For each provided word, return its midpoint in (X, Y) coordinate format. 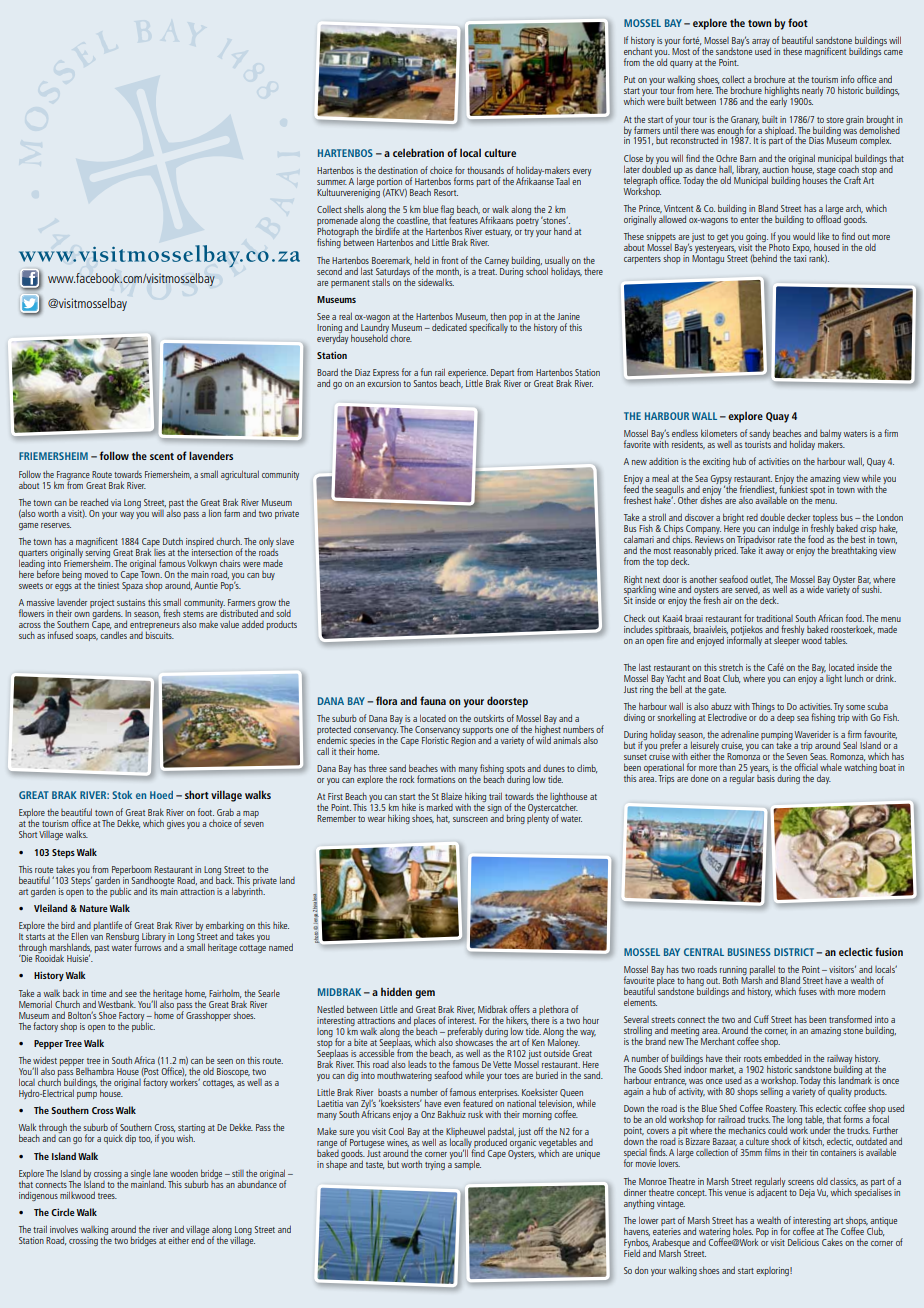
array (761, 44)
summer (332, 182)
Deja (807, 1193)
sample (467, 1165)
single (141, 1175)
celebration (418, 152)
